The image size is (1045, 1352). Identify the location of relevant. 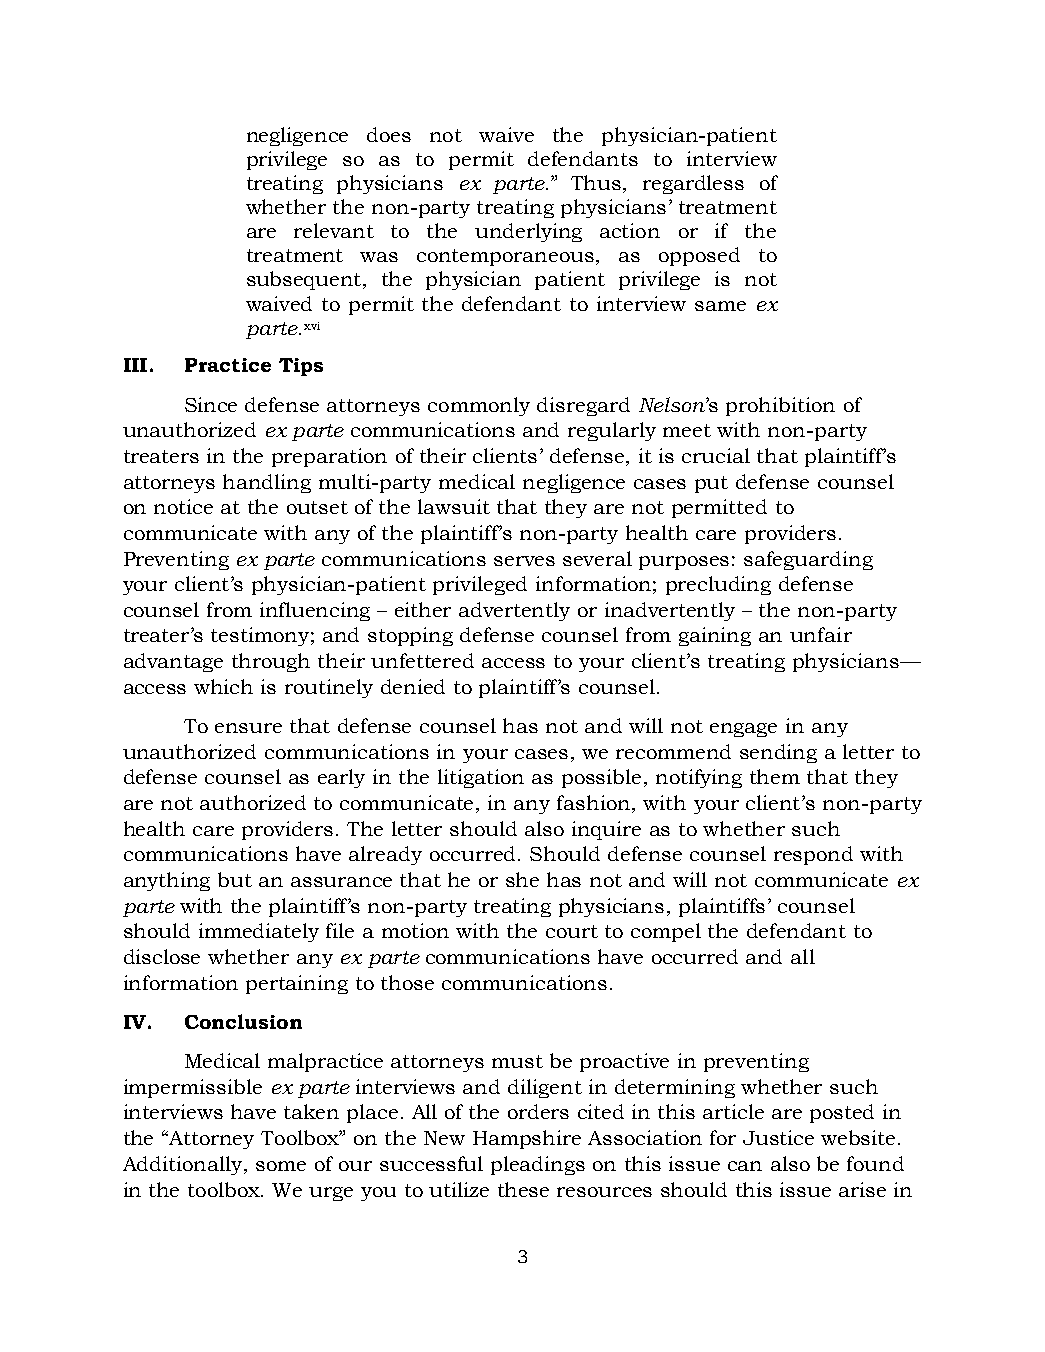
(334, 230).
